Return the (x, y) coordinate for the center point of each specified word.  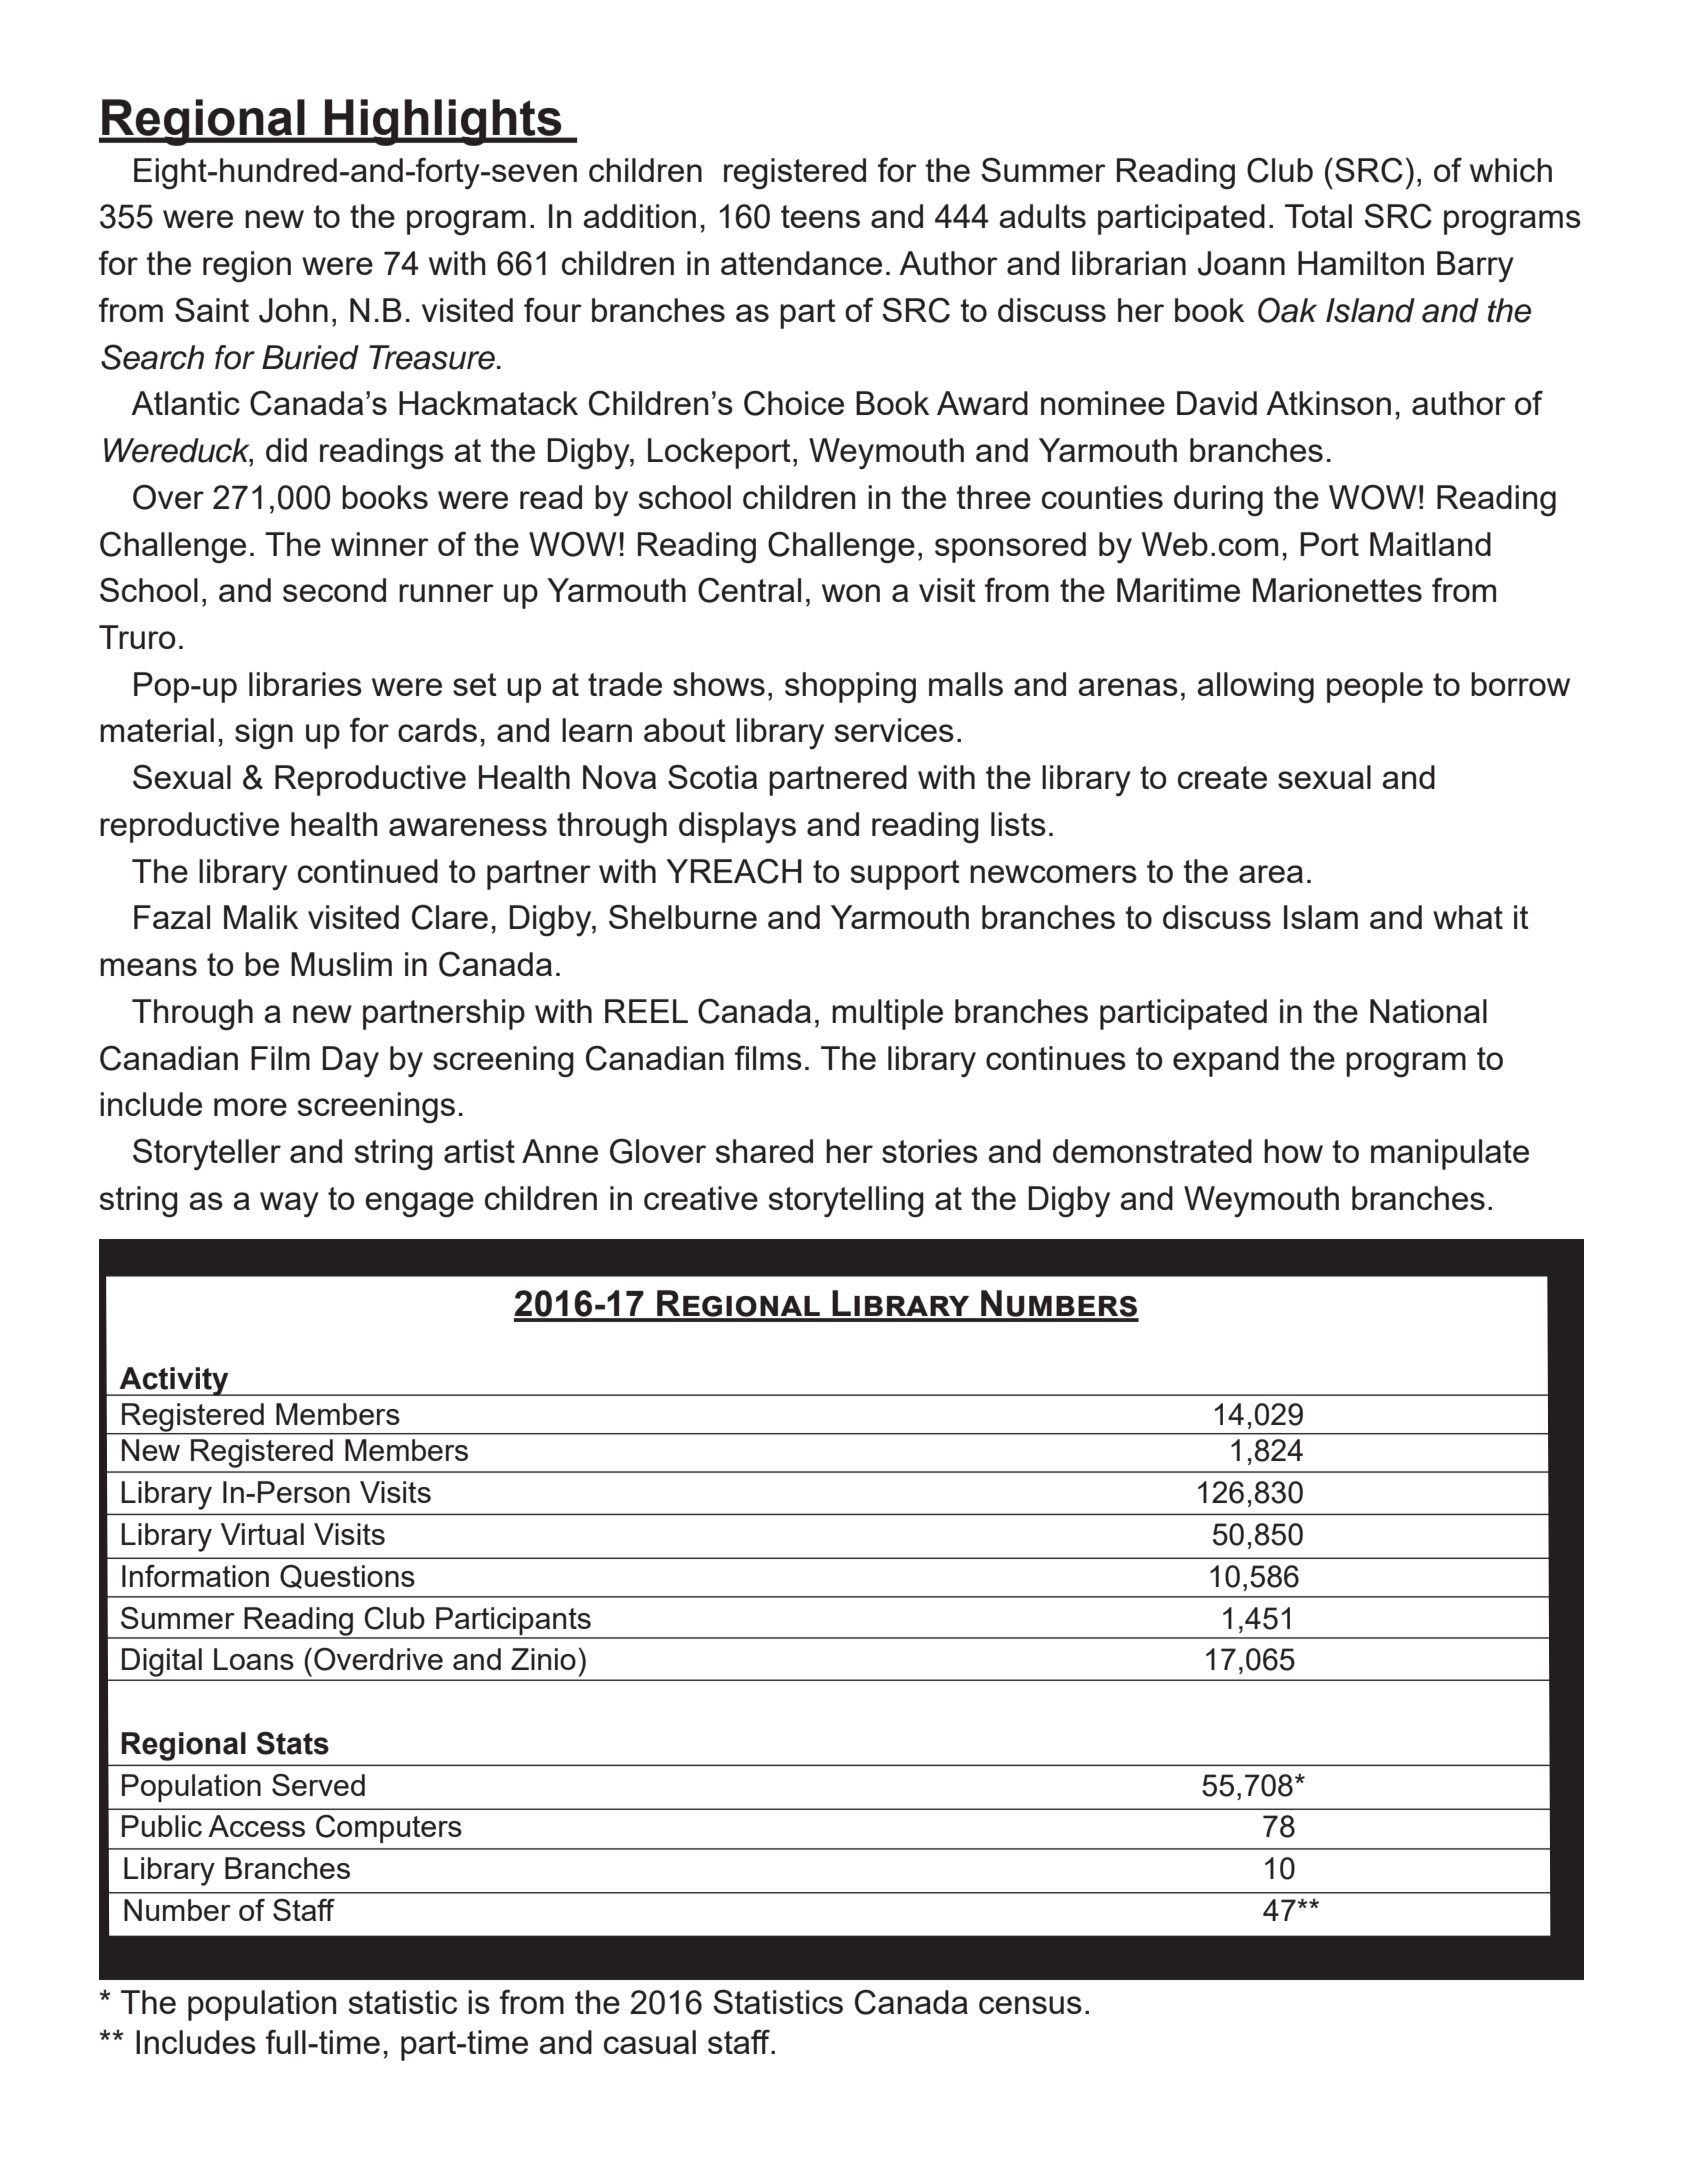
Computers (389, 1829)
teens (820, 216)
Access (256, 1826)
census (1030, 2005)
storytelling (846, 1202)
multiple (887, 1014)
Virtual (262, 1534)
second (334, 590)
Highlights (443, 122)
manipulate (1450, 1154)
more (250, 1107)
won (851, 593)
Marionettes (1337, 590)
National (1428, 1011)
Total (1318, 216)
